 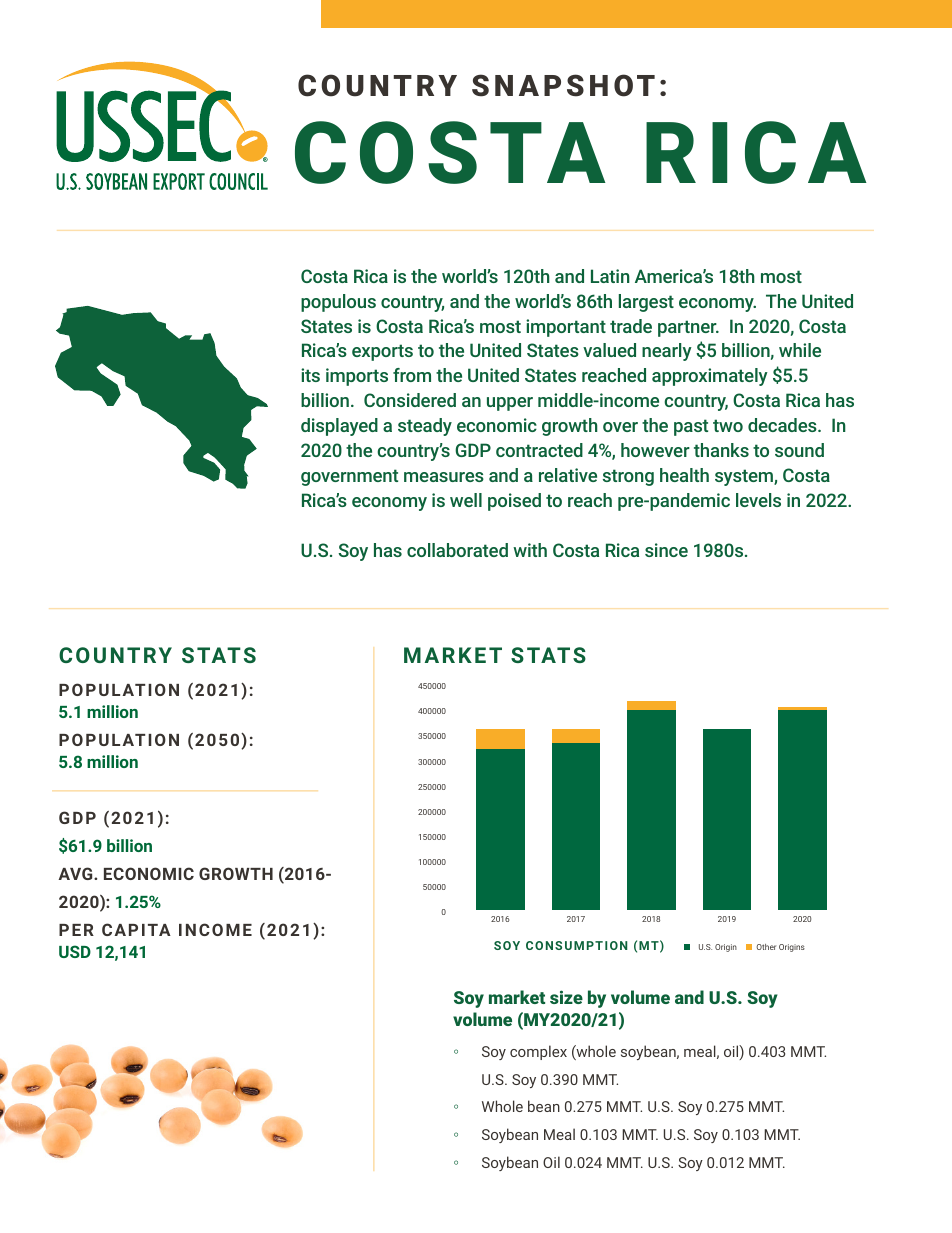 What do you see at coordinates (382, 352) in the page?
I see `exports` at bounding box center [382, 352].
